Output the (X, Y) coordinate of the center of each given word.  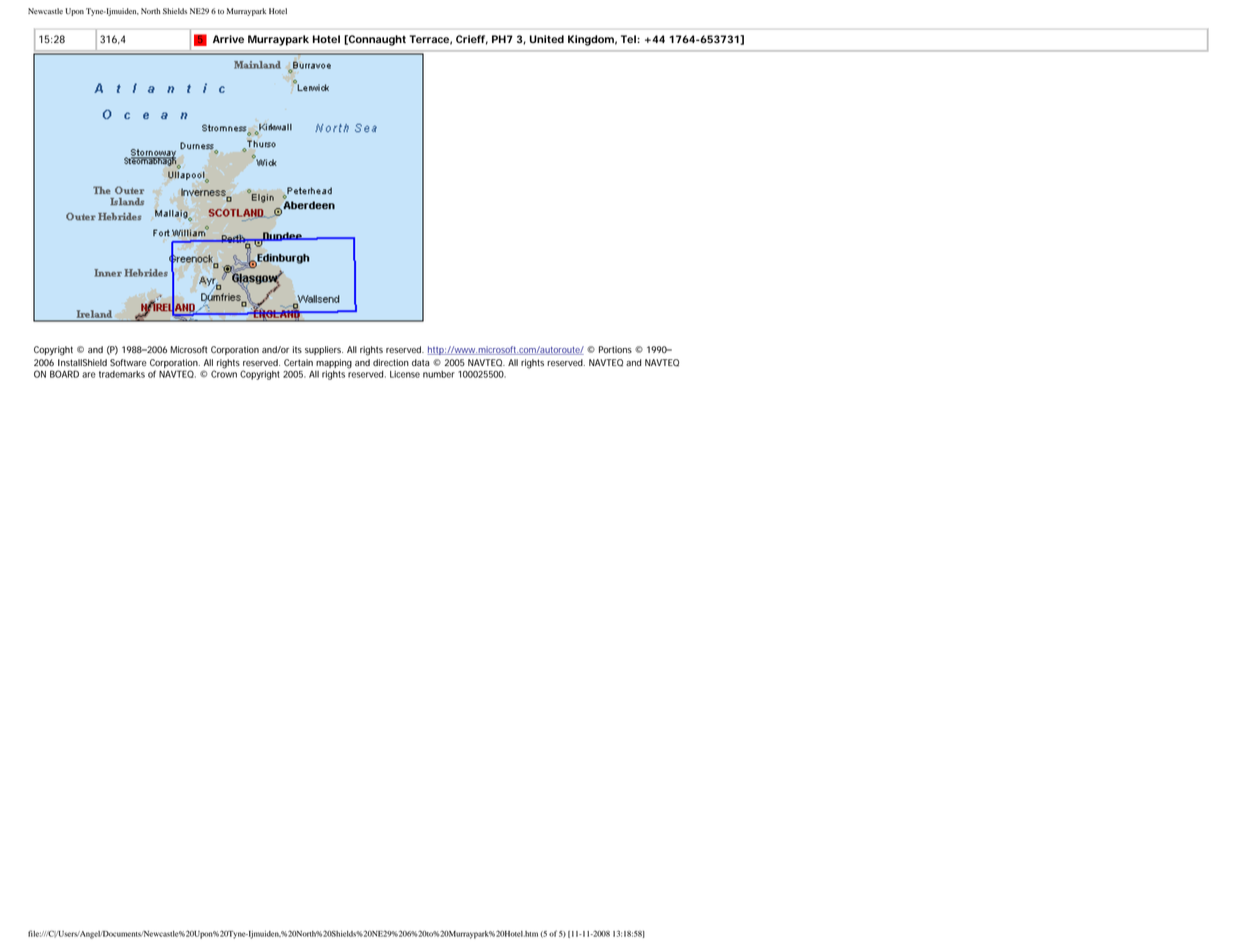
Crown (224, 373)
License (405, 374)
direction (391, 363)
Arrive (228, 39)
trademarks (122, 374)
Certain (298, 362)
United (547, 39)
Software (128, 363)
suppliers (324, 350)
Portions (615, 350)
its (297, 349)
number (439, 374)
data (420, 362)
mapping (334, 364)
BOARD (64, 374)
